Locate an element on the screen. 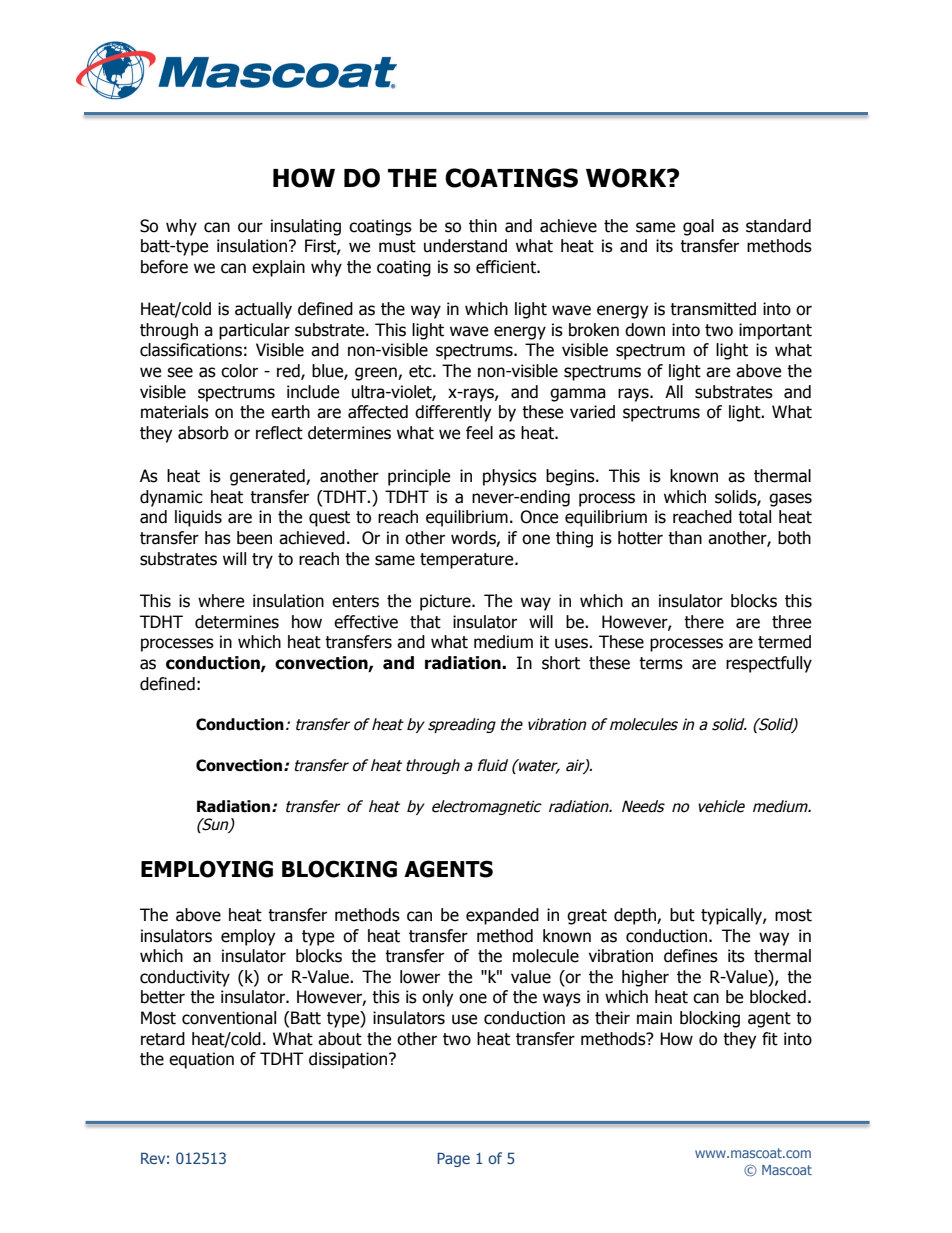 The height and width of the screenshot is (1233, 952). goal is located at coordinates (698, 227).
